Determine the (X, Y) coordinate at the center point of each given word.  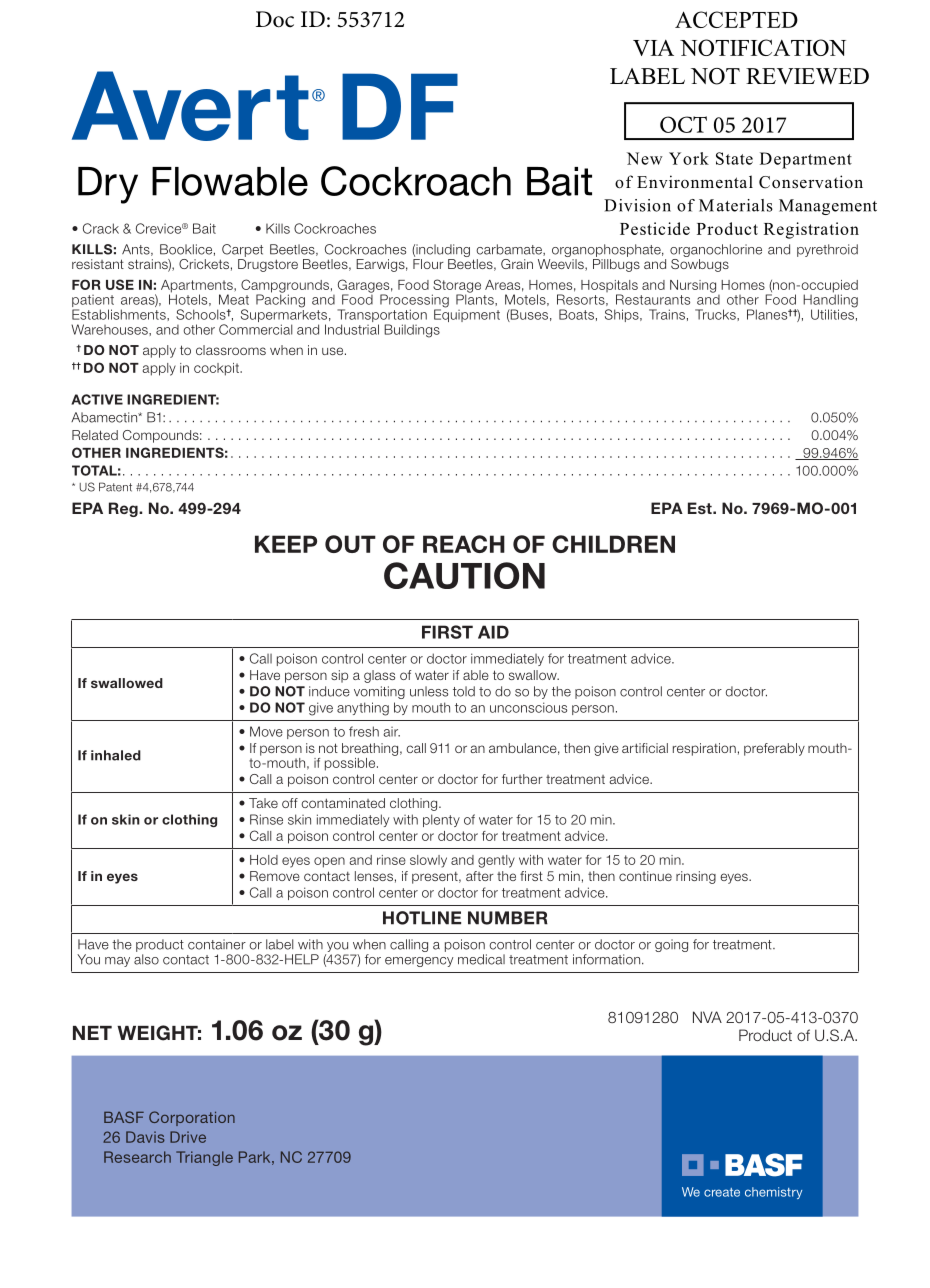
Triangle (204, 1158)
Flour (428, 264)
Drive (188, 1137)
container (217, 944)
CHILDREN (613, 544)
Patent (115, 487)
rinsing (696, 877)
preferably (774, 749)
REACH (464, 544)
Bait (204, 228)
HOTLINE (422, 918)
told (464, 691)
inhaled (116, 755)
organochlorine (716, 252)
